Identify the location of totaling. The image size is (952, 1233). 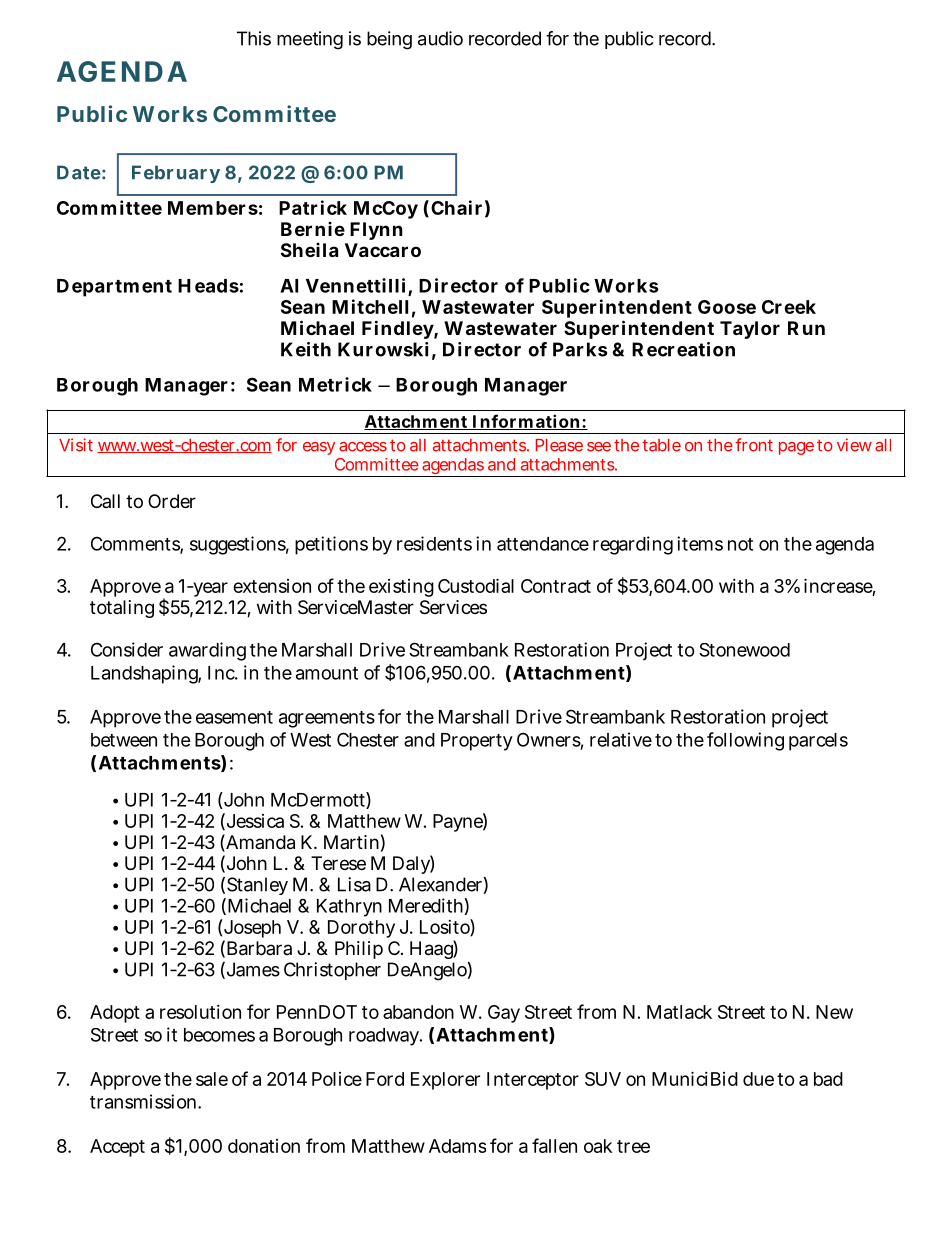
(122, 609).
